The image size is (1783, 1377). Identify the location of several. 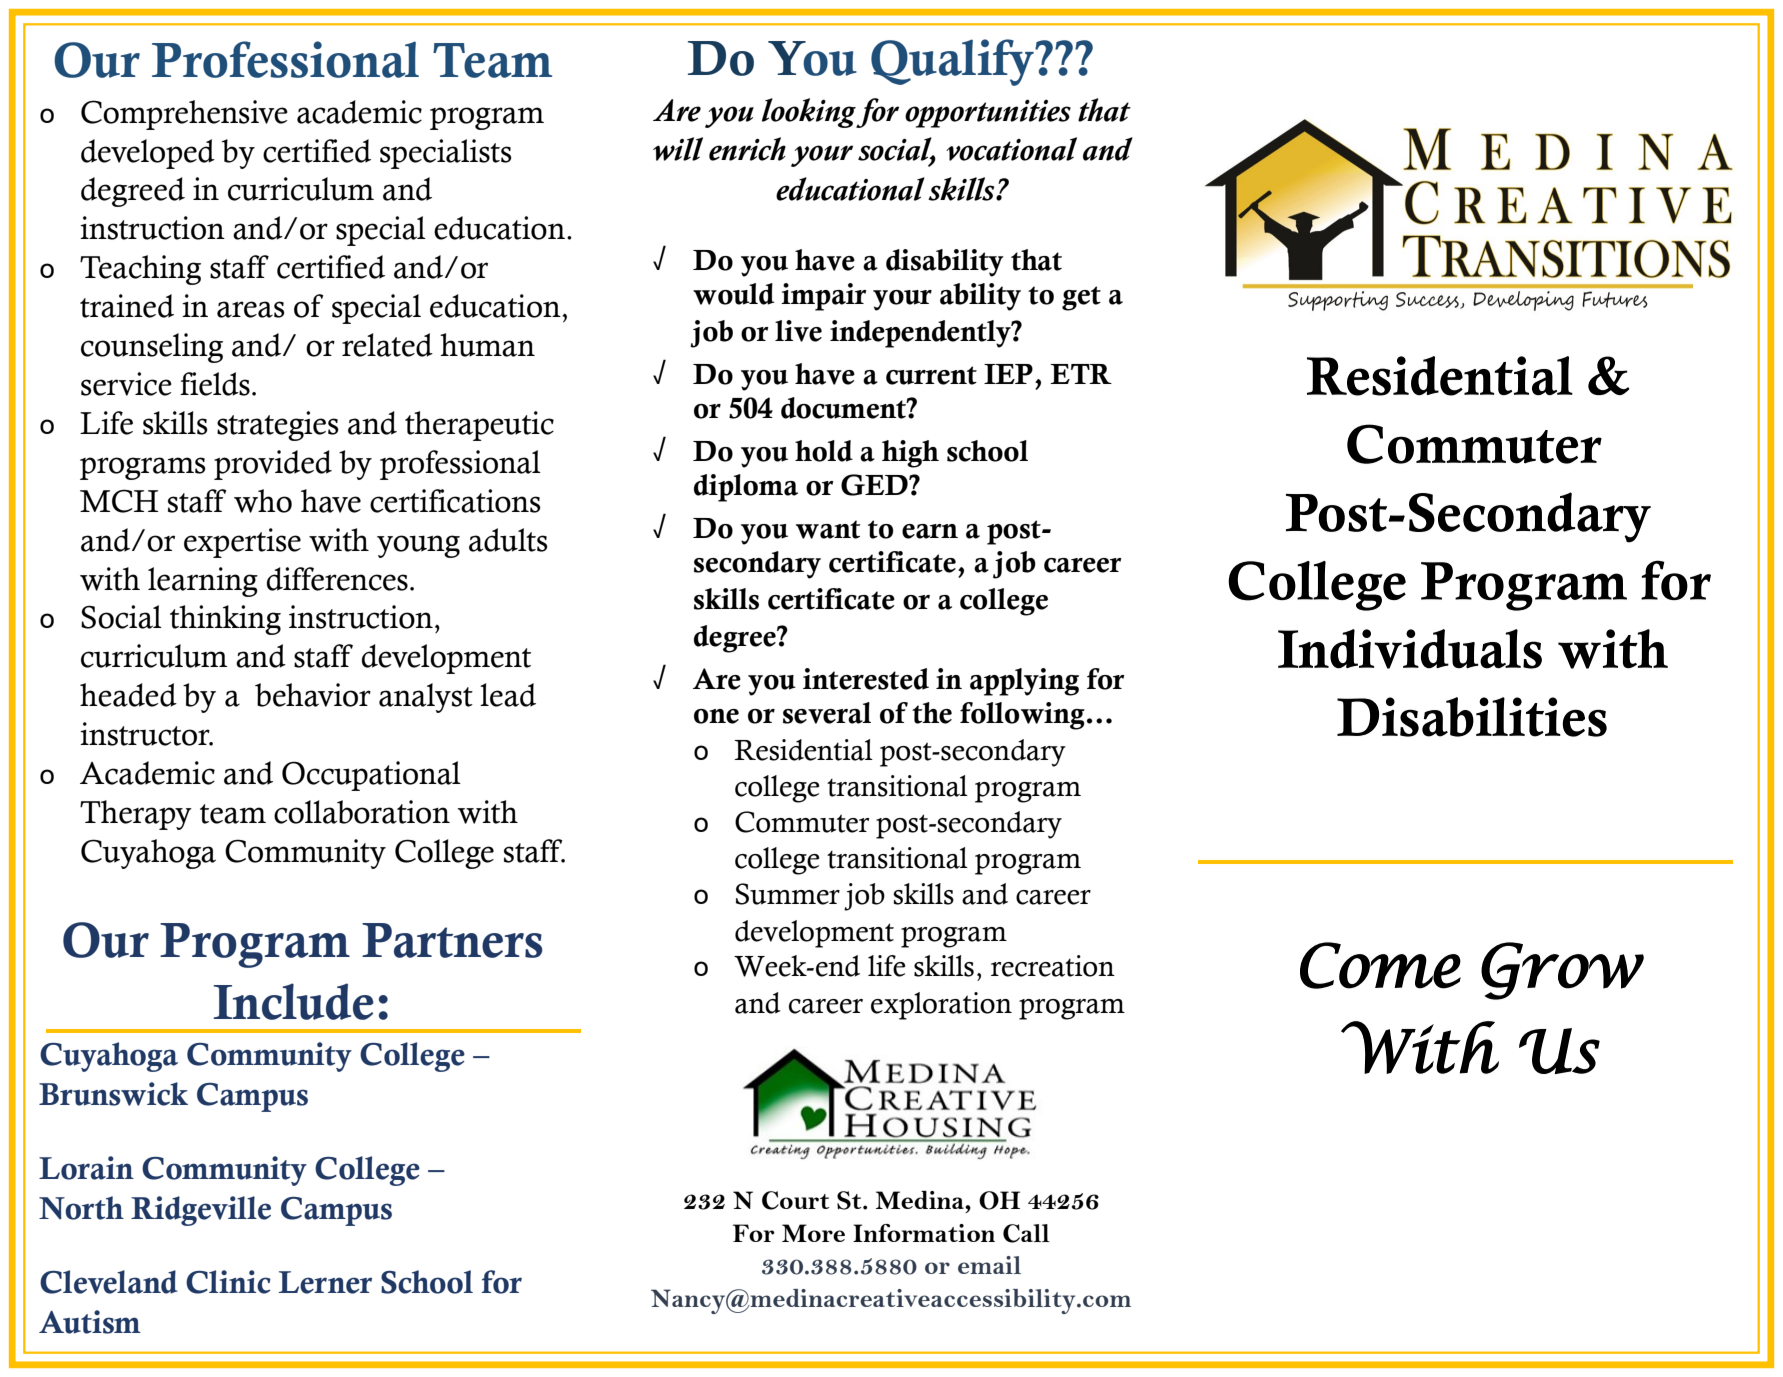
(827, 713).
